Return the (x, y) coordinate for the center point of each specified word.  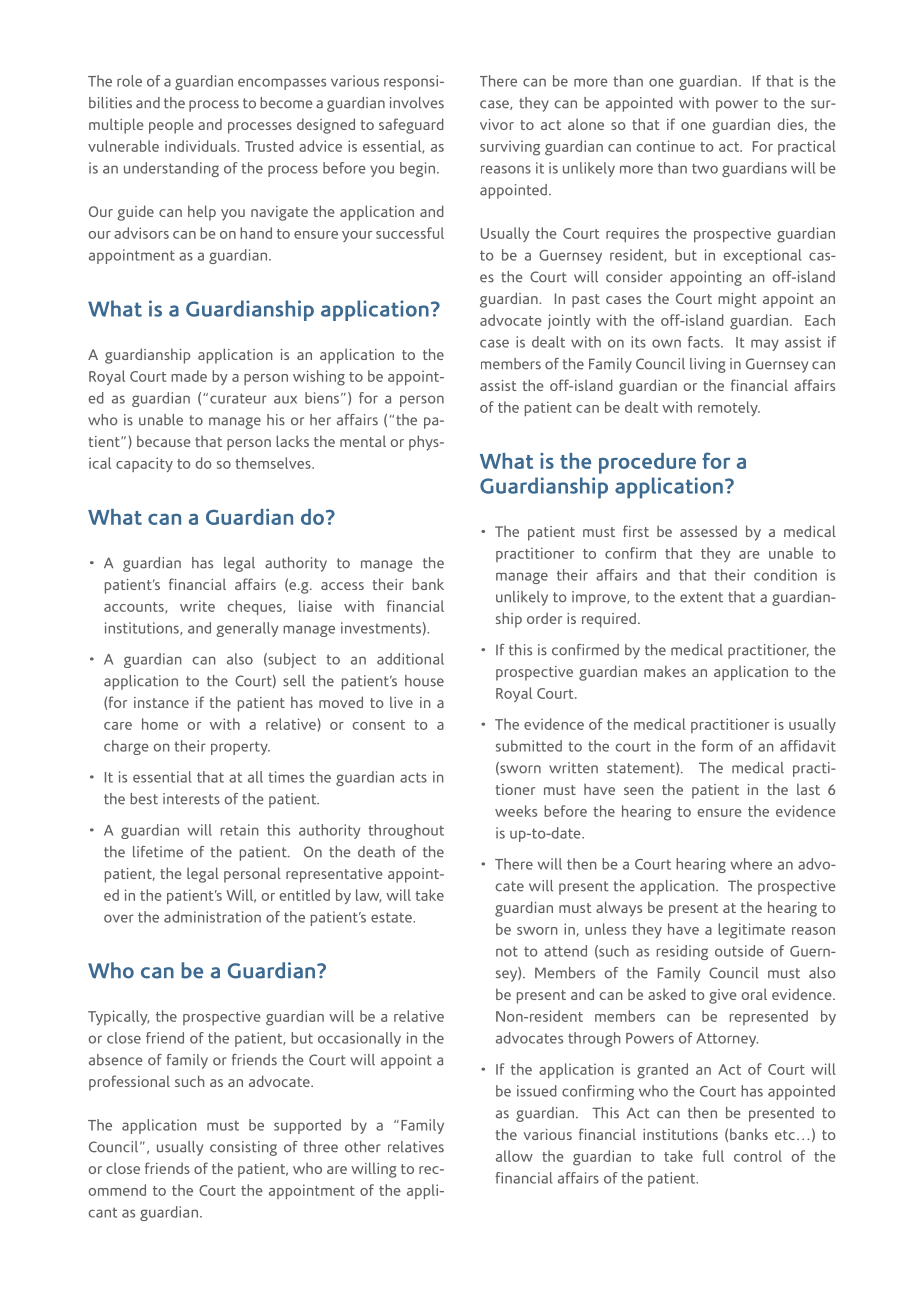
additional (410, 659)
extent (701, 597)
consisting (243, 1148)
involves (417, 103)
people (171, 126)
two (705, 168)
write (197, 606)
